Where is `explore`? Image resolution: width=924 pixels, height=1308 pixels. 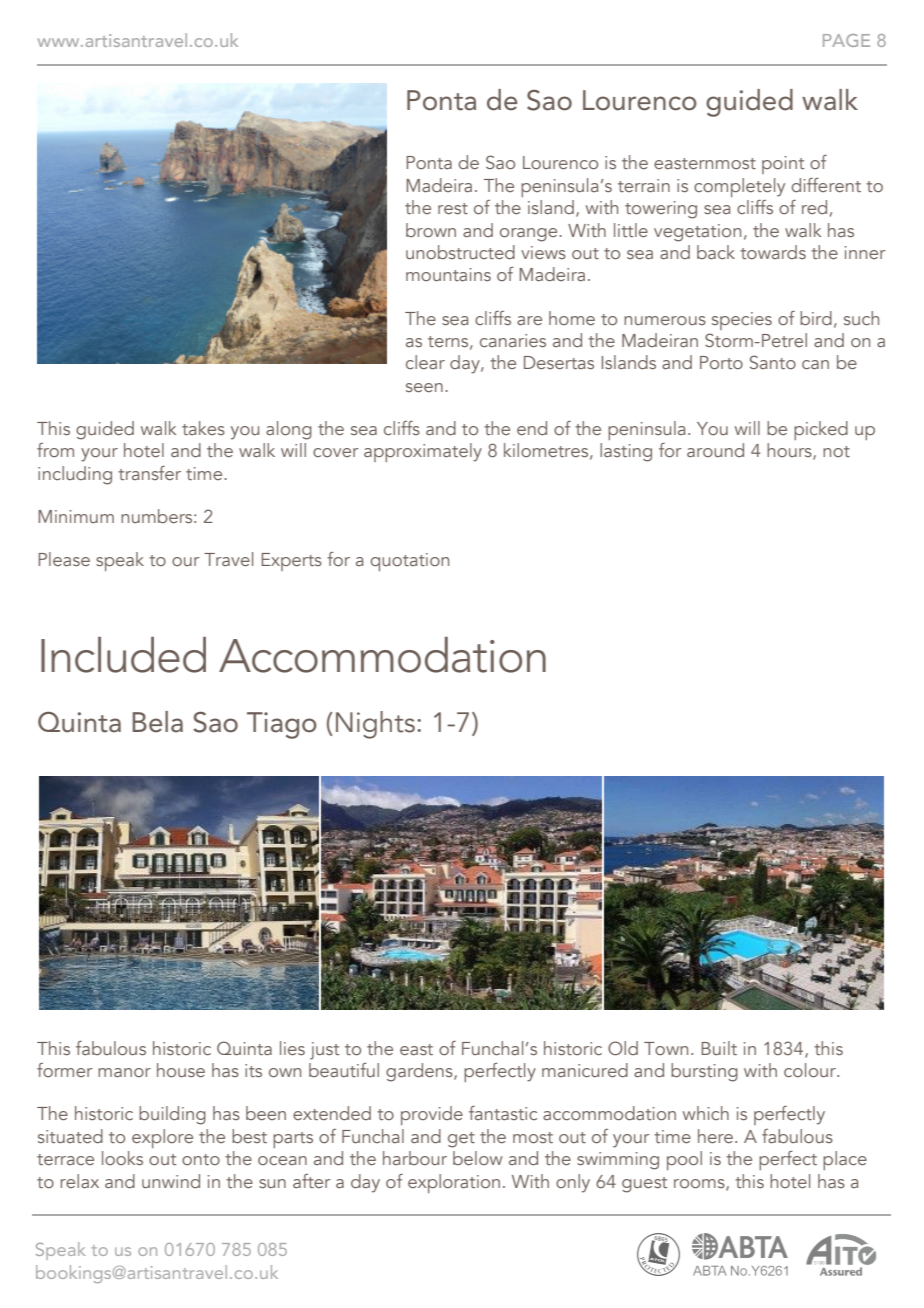 explore is located at coordinates (162, 1138).
